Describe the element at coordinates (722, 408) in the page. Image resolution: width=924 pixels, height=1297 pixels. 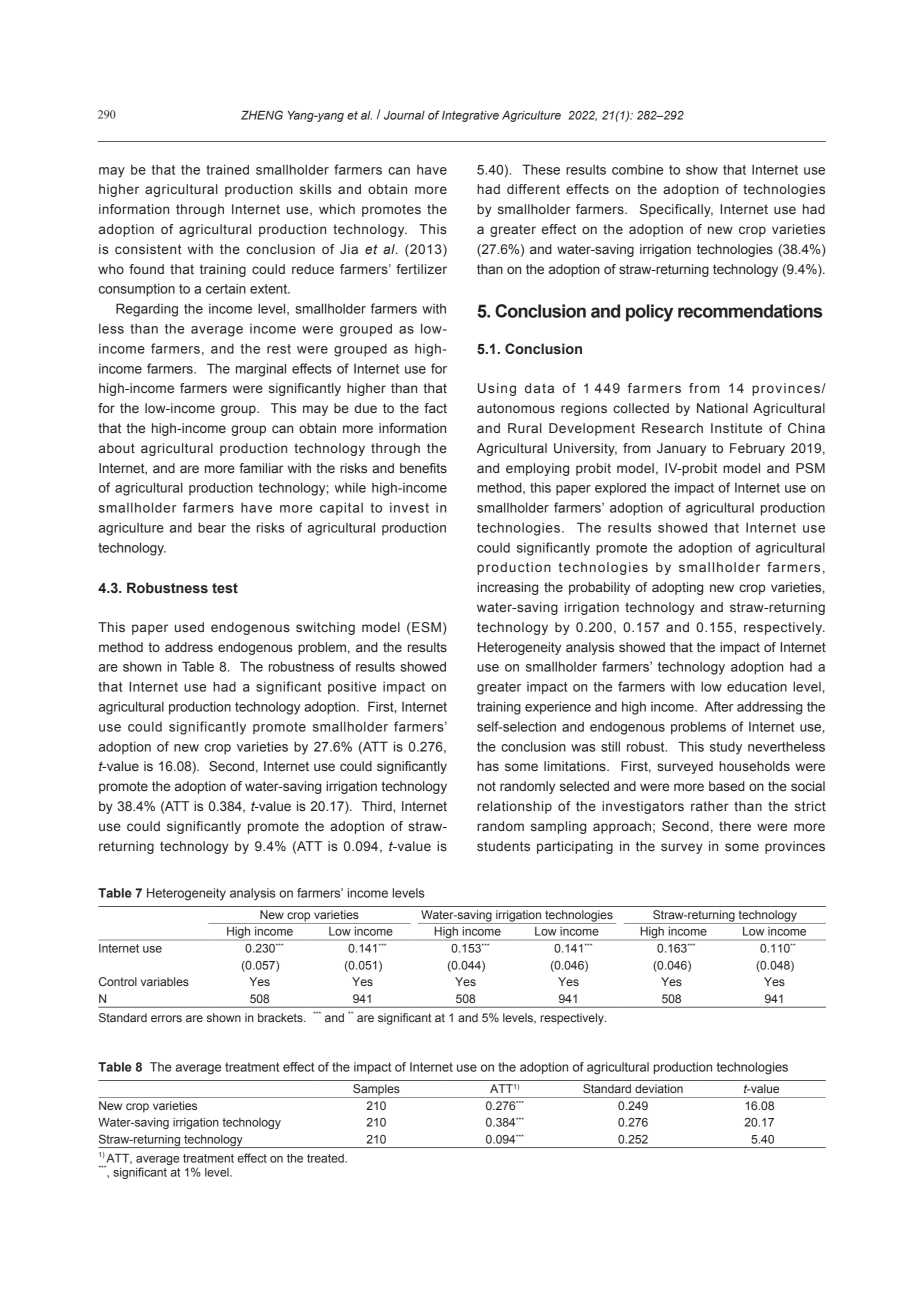
I see `National` at that location.
